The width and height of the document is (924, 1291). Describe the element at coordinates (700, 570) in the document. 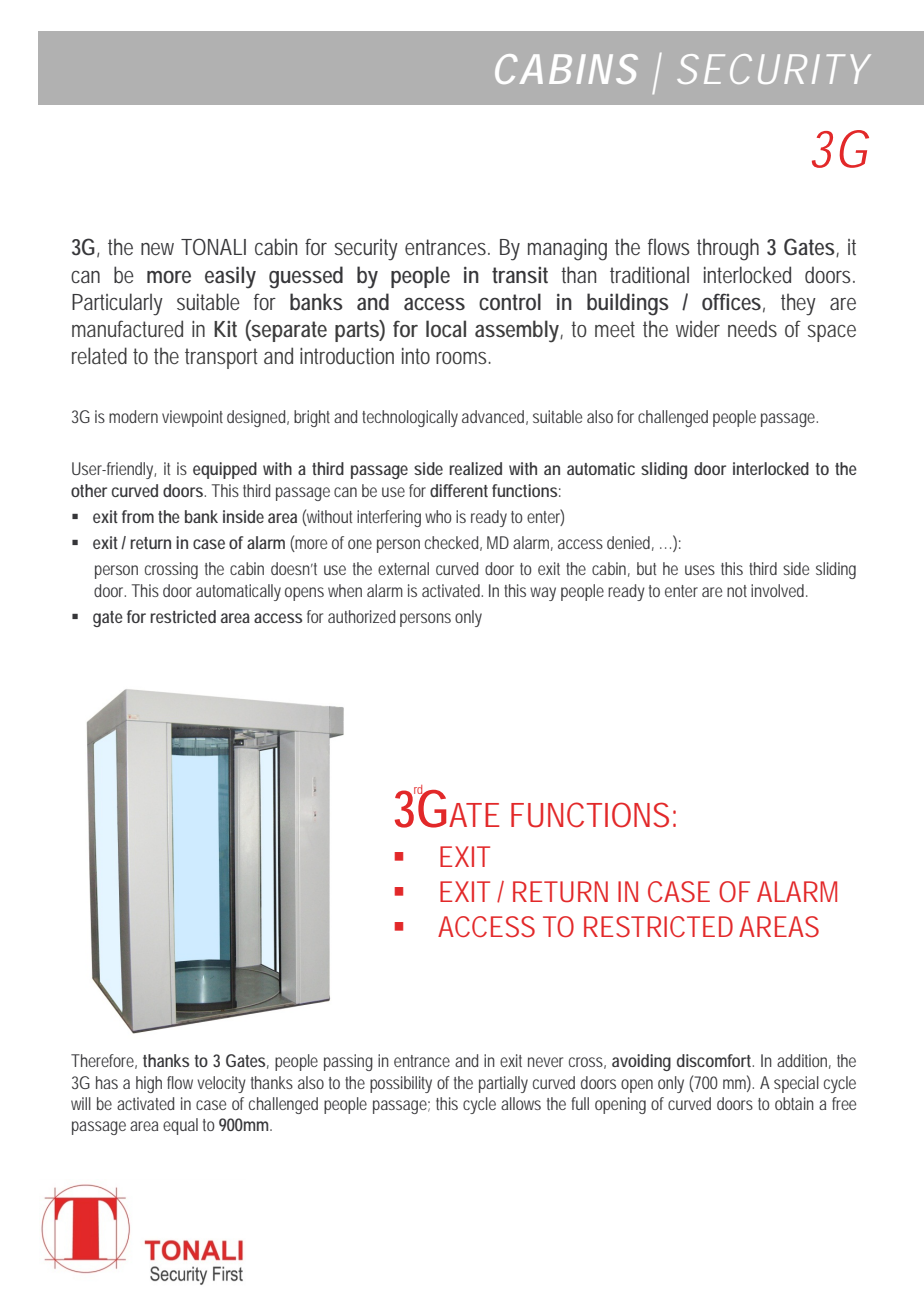

I see `uses` at that location.
